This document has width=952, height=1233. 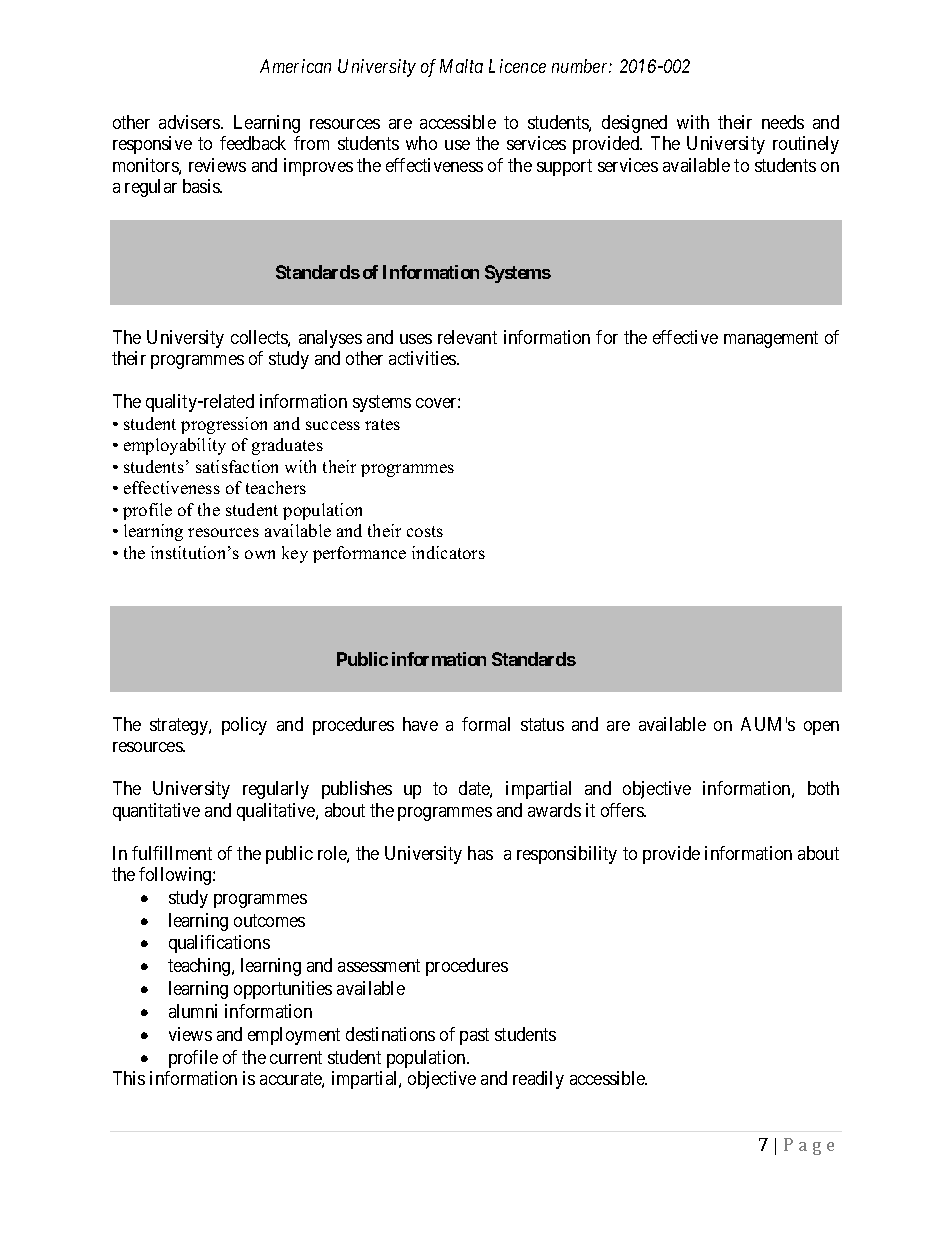 What do you see at coordinates (461, 66) in the document?
I see `Malta` at bounding box center [461, 66].
